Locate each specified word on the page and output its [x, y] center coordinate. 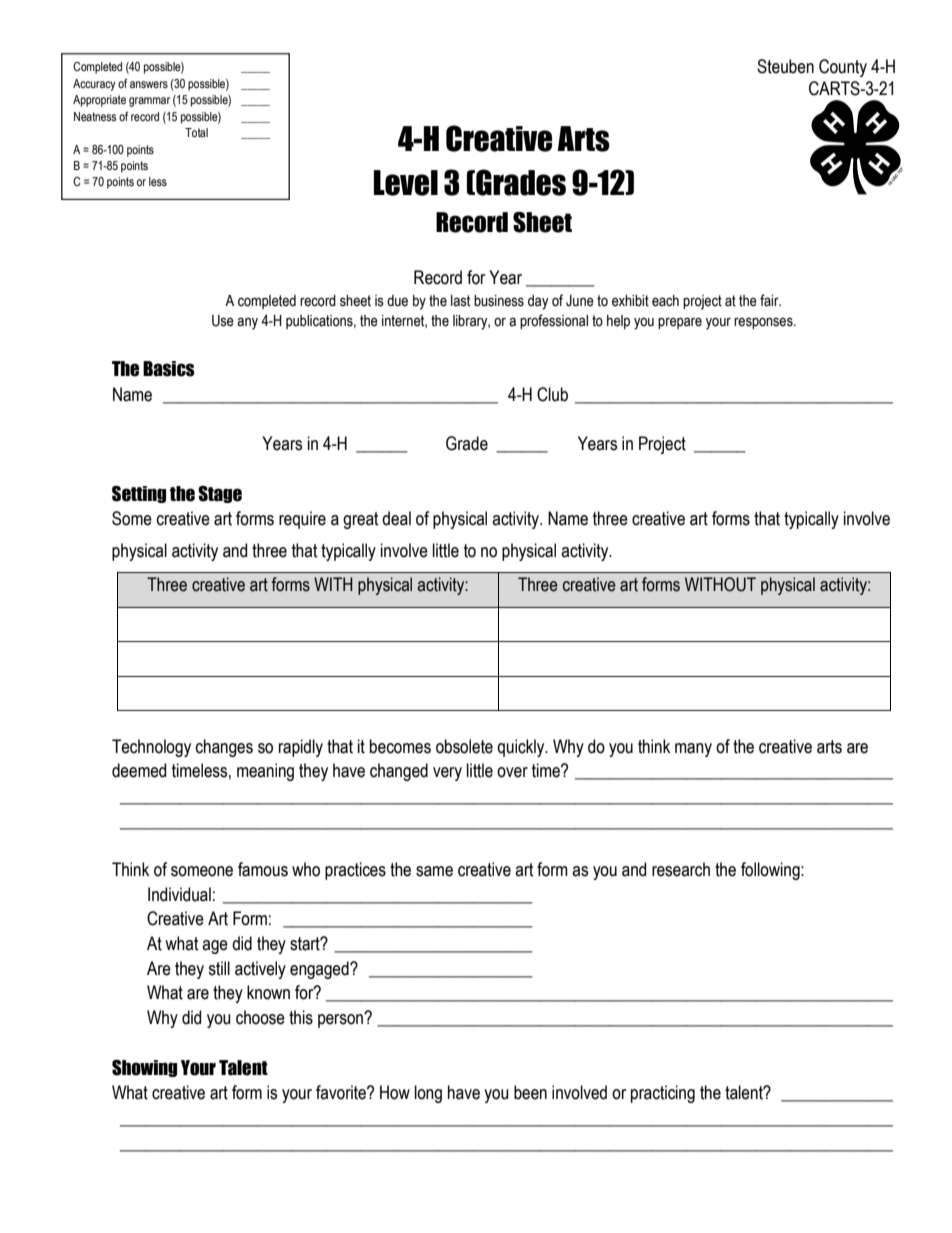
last [460, 301]
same [434, 871]
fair [770, 300]
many [693, 750]
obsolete [464, 746]
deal [396, 518]
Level [406, 183]
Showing [144, 1068]
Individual [179, 894]
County [843, 68]
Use [223, 321]
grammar [149, 102]
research [681, 869]
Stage [220, 494]
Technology [151, 748]
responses [764, 323]
